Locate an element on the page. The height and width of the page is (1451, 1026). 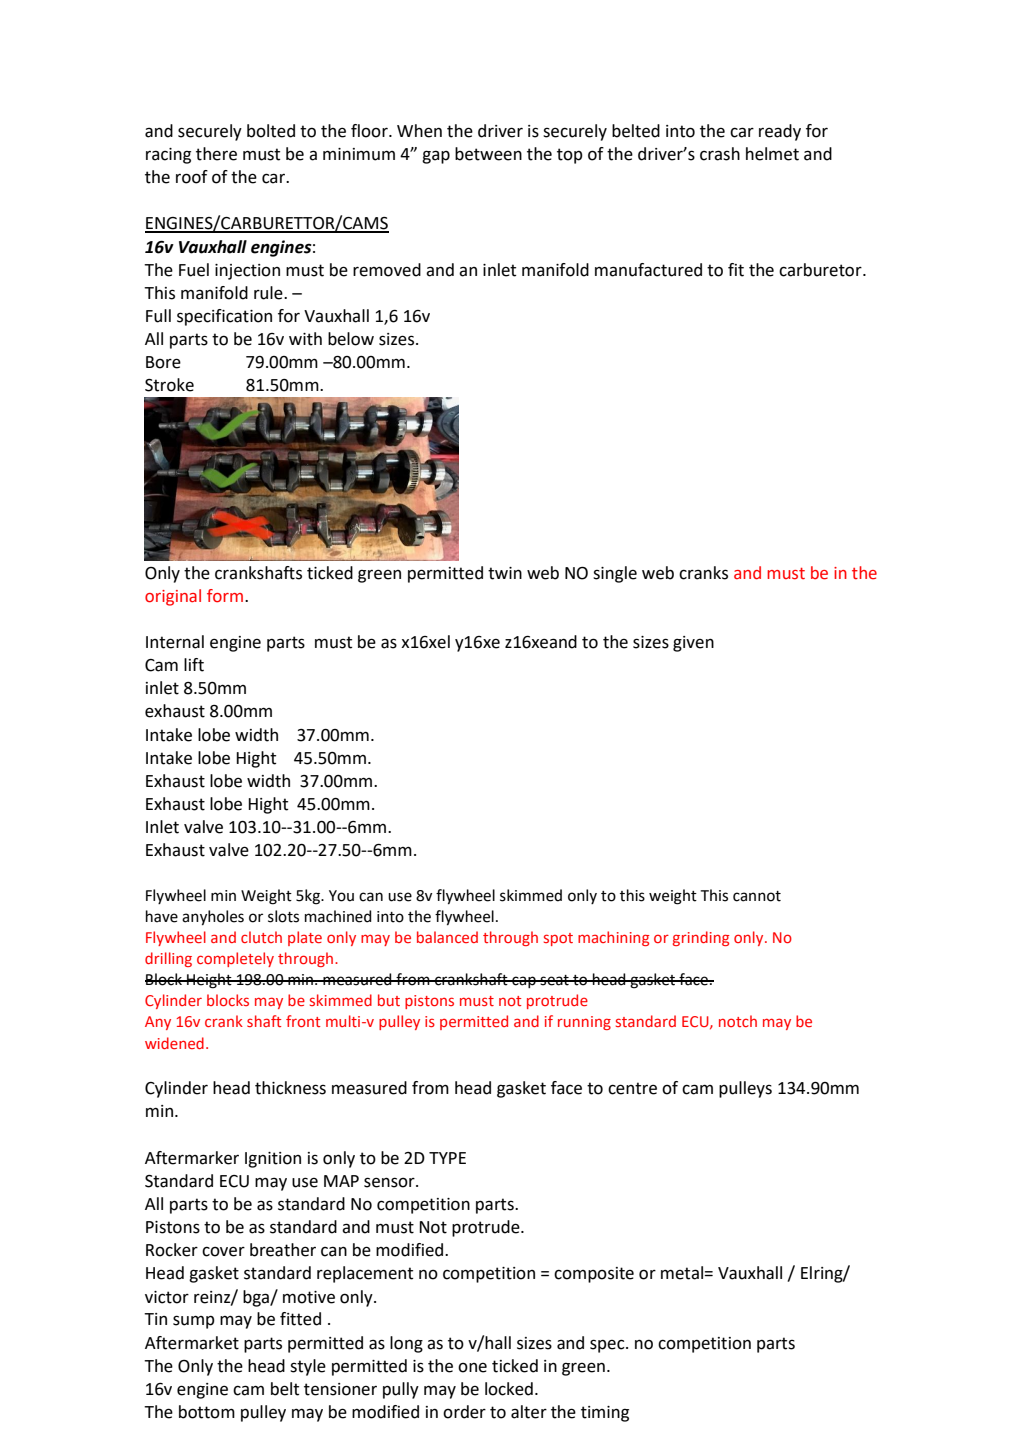
cannot is located at coordinates (757, 896).
